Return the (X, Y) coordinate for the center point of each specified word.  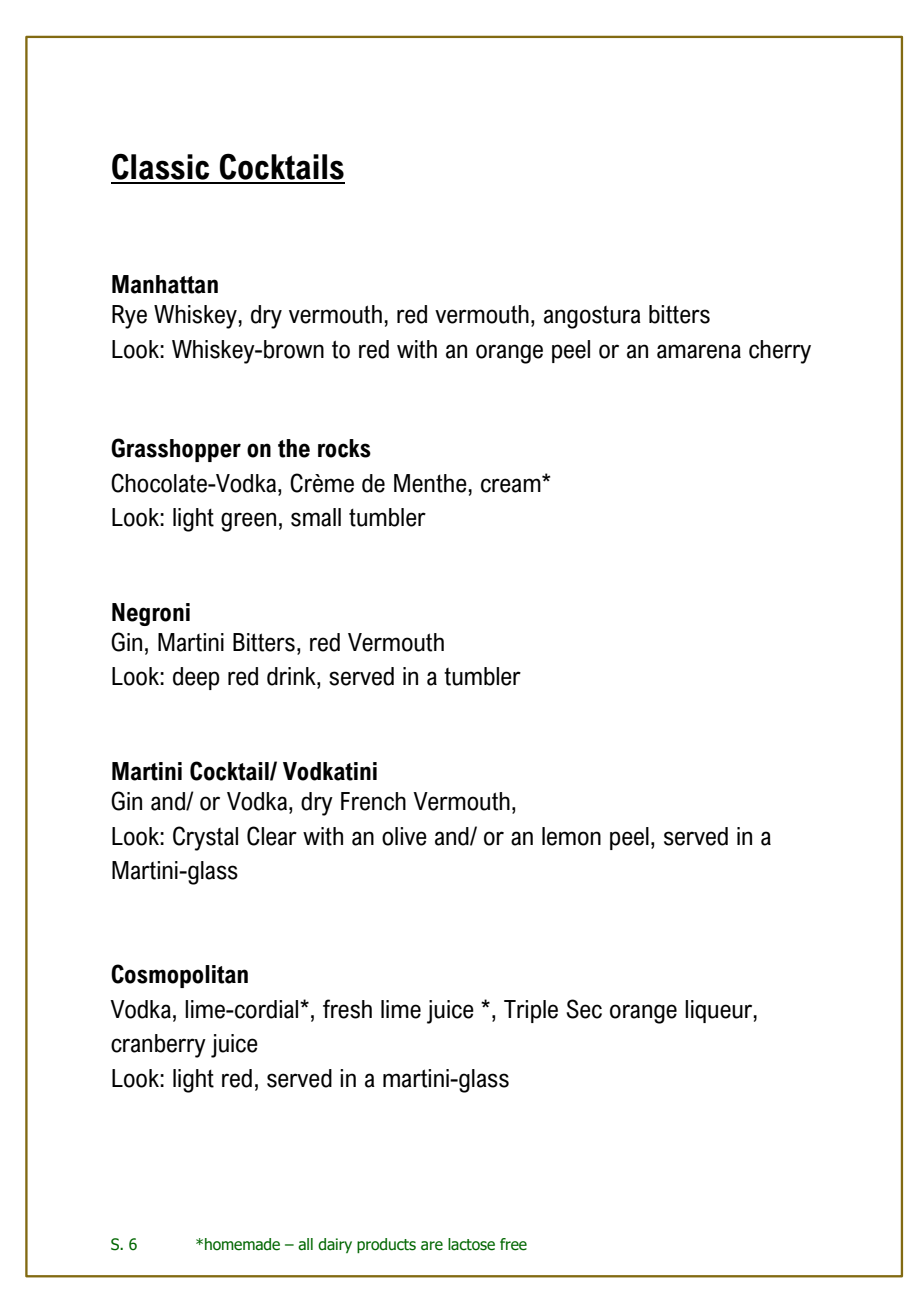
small (316, 517)
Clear (272, 836)
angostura (592, 317)
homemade (242, 1244)
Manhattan (165, 284)
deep (196, 678)
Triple (531, 1011)
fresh (347, 1009)
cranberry (158, 1046)
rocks (344, 448)
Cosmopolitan (179, 976)
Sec (584, 1009)
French (373, 801)
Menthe (431, 483)
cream (512, 484)
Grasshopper (176, 450)
